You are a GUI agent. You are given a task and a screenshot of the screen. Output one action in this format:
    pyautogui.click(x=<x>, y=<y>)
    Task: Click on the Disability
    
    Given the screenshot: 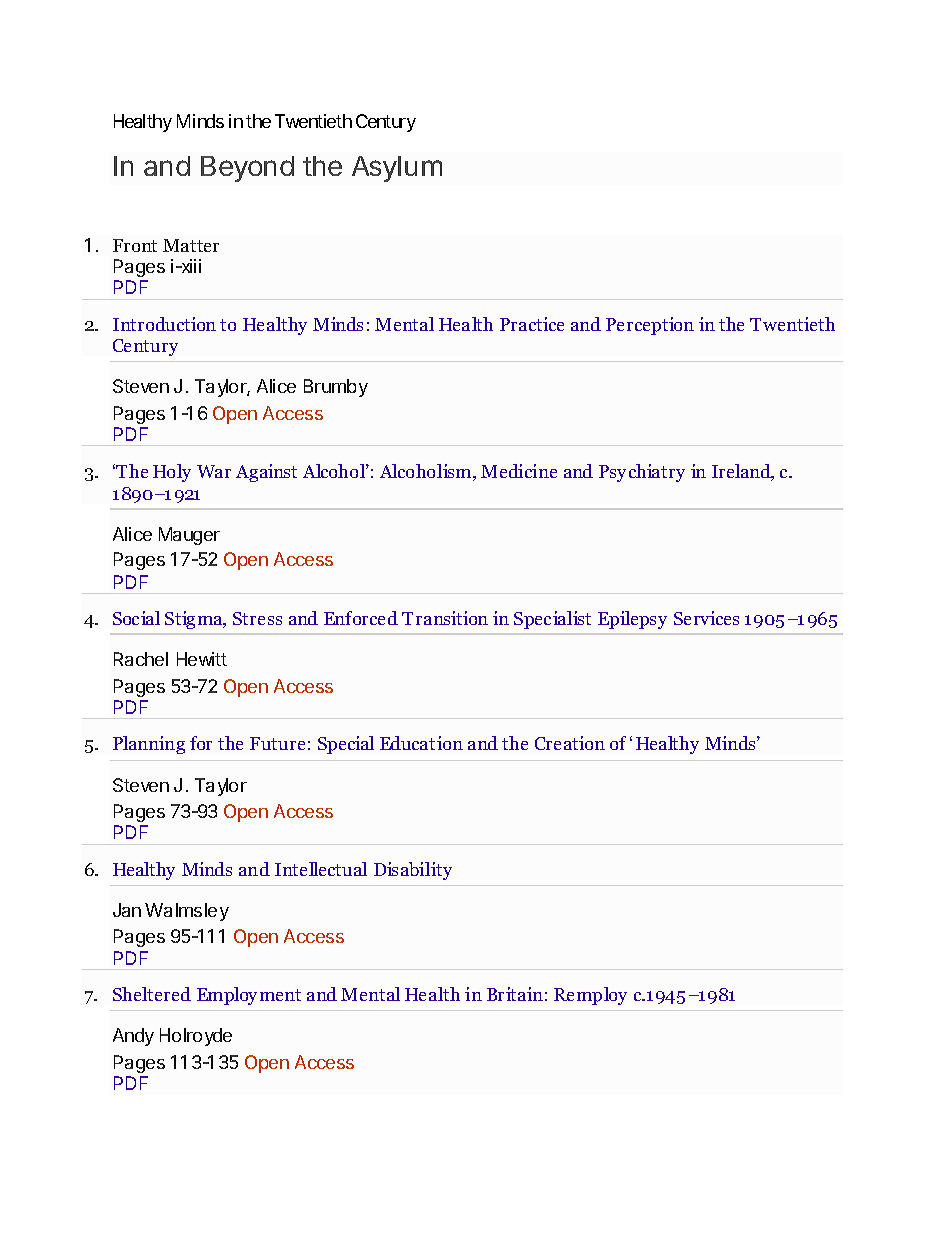 What is the action you would take?
    pyautogui.click(x=413, y=871)
